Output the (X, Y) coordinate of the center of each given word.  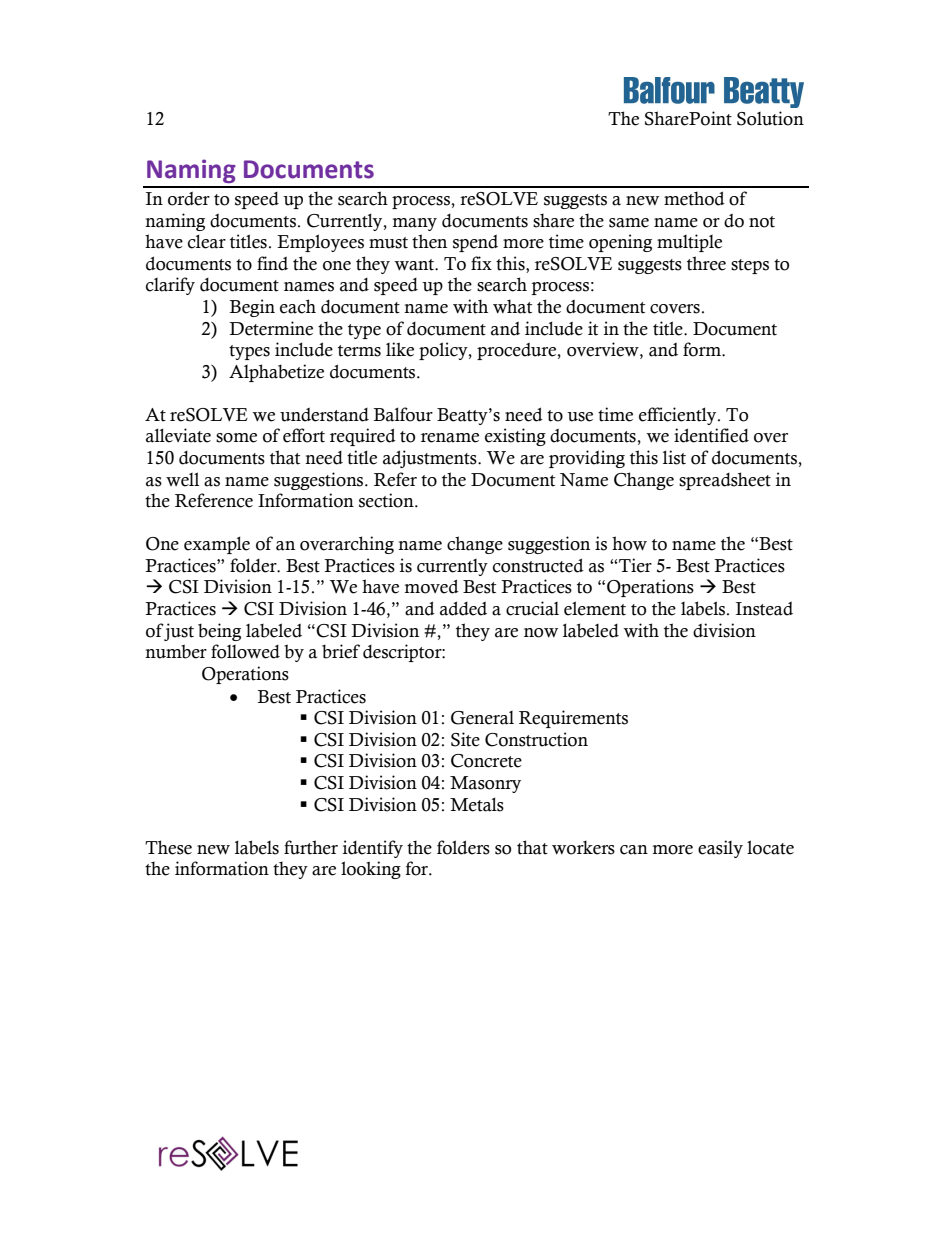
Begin (252, 308)
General (482, 718)
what (512, 306)
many (415, 224)
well (182, 479)
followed (245, 651)
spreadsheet (725, 481)
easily (720, 849)
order (189, 198)
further (311, 847)
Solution (770, 118)
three (706, 263)
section (387, 500)
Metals (477, 804)
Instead (764, 608)
